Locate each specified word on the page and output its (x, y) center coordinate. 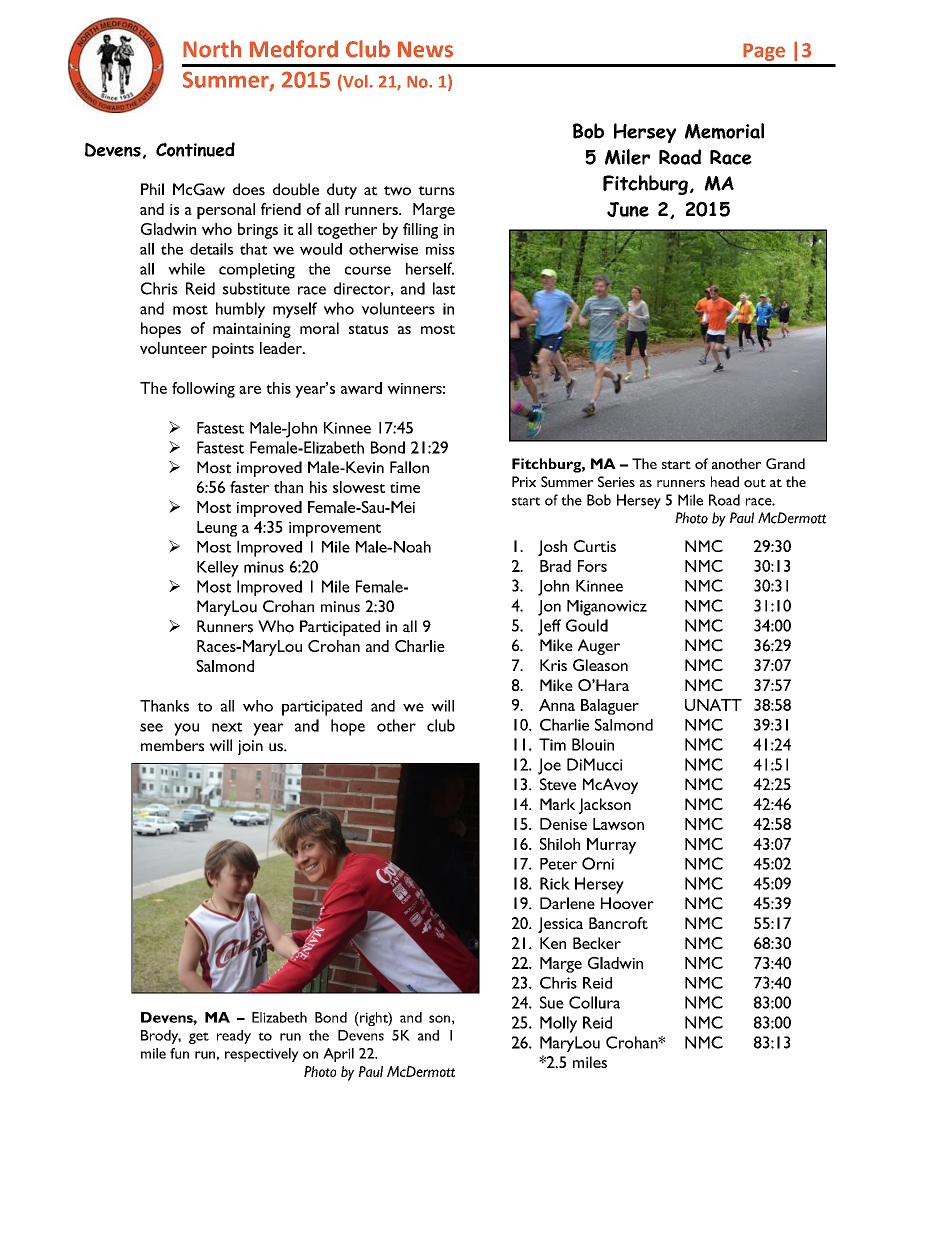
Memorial (724, 131)
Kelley (218, 569)
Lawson (618, 824)
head (725, 482)
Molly (558, 1024)
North (212, 49)
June (628, 209)
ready (234, 1037)
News (425, 49)
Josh (552, 548)
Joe (549, 766)
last (444, 288)
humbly (240, 310)
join (250, 747)
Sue (552, 1002)
